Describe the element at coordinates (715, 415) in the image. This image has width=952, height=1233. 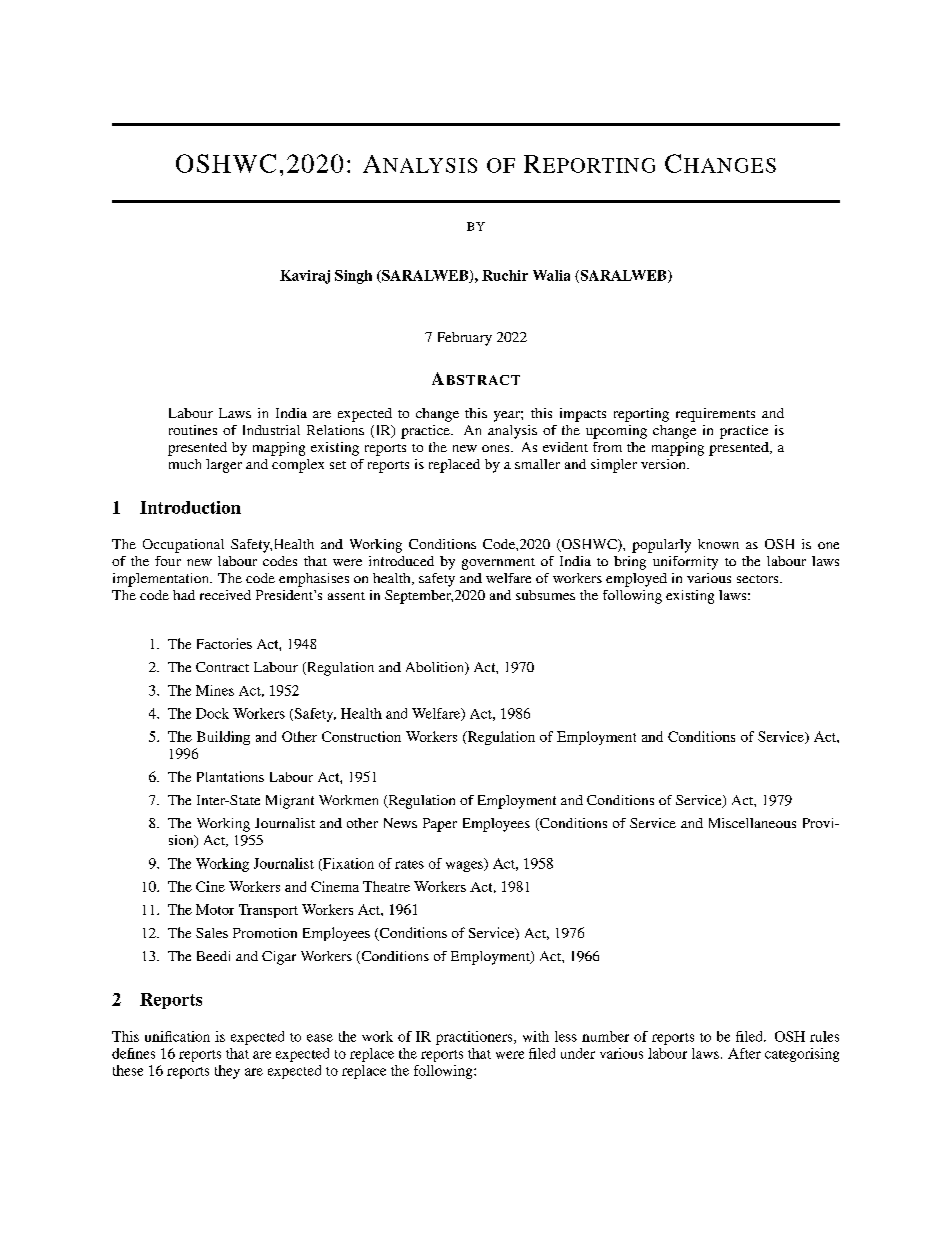
I see `requirements` at that location.
